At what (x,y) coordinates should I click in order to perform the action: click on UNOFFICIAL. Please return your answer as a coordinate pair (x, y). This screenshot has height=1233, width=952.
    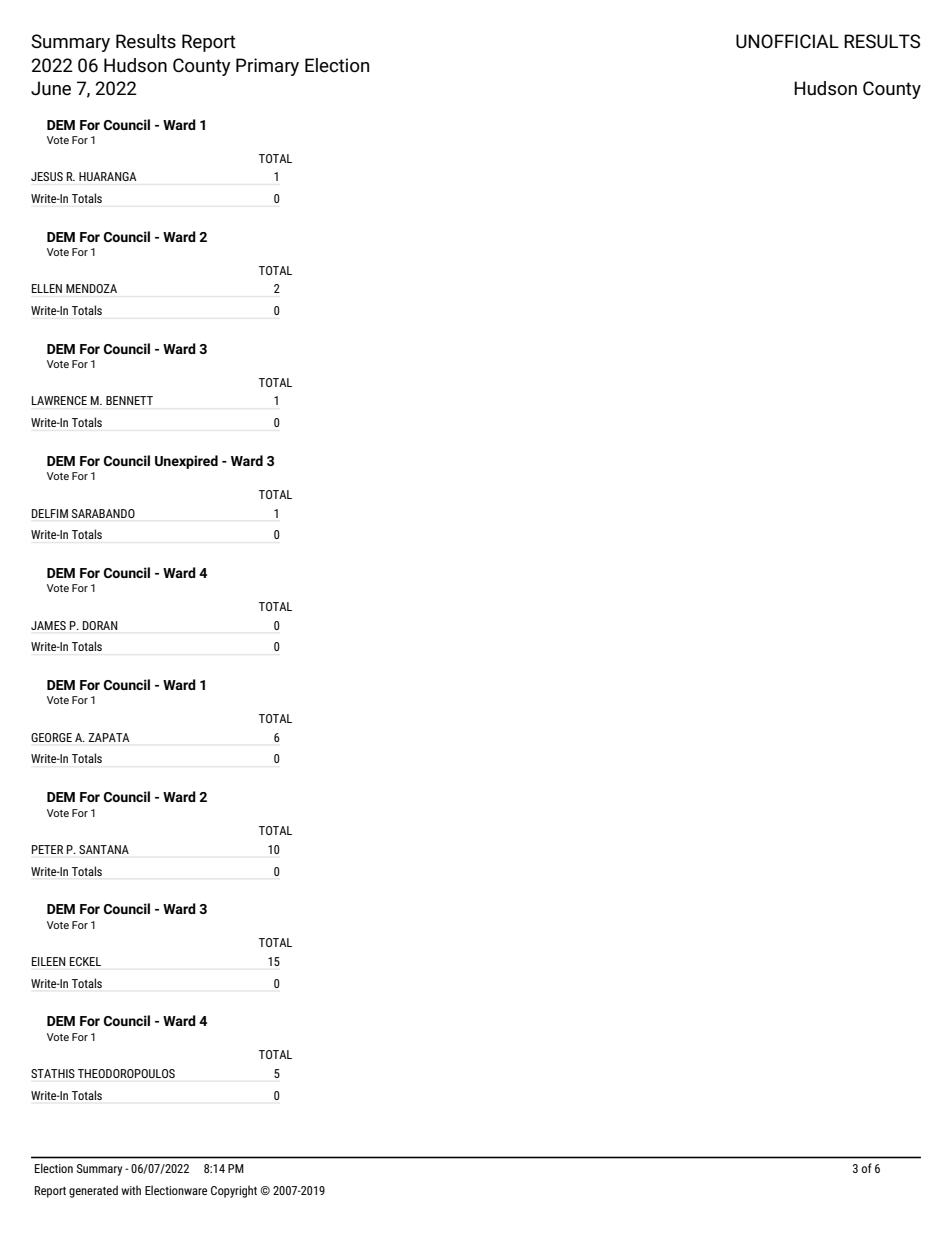
    Looking at the image, I should click on (787, 41).
